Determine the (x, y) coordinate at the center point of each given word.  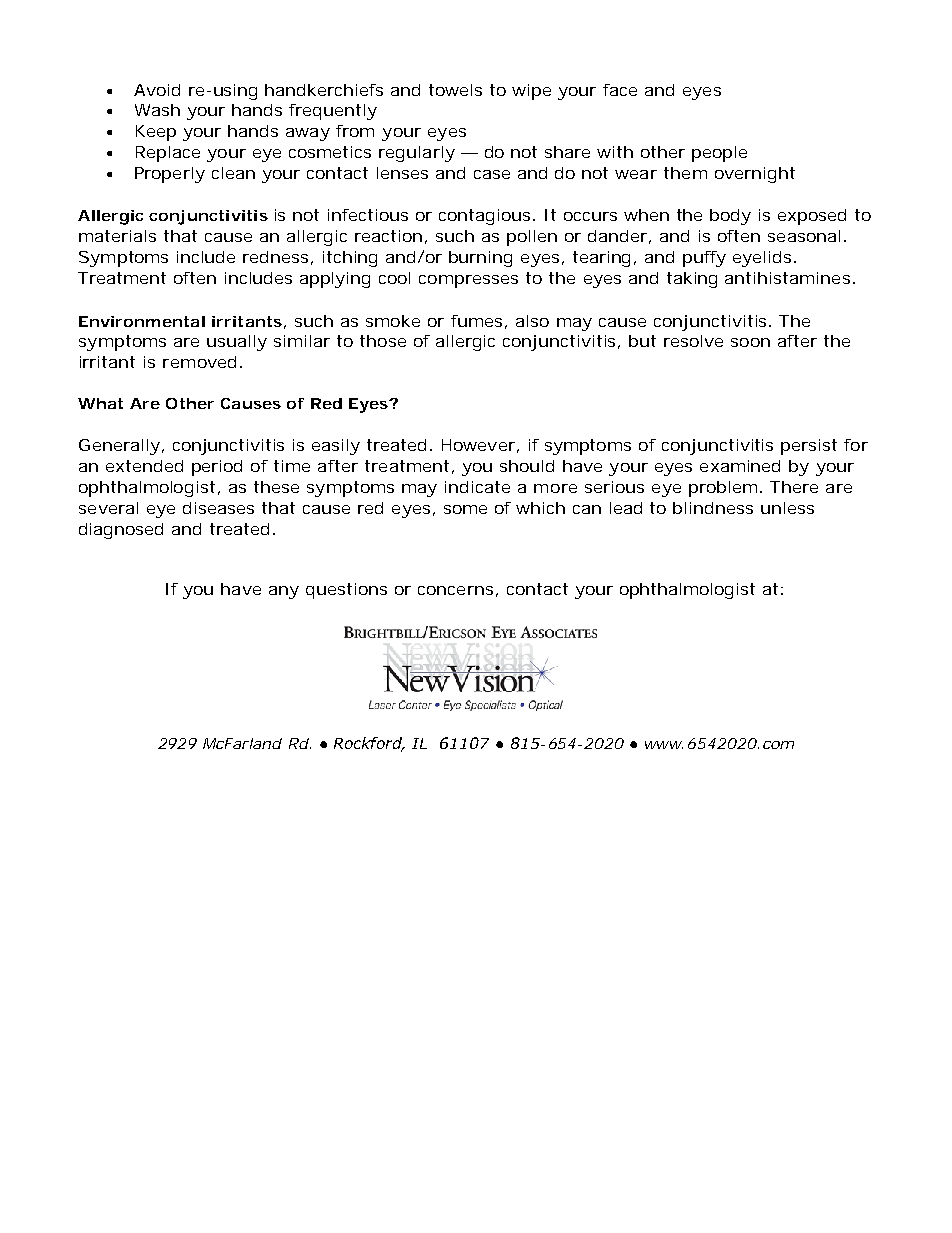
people (719, 154)
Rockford (369, 744)
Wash (157, 110)
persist (809, 447)
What (100, 403)
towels (455, 90)
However (478, 445)
